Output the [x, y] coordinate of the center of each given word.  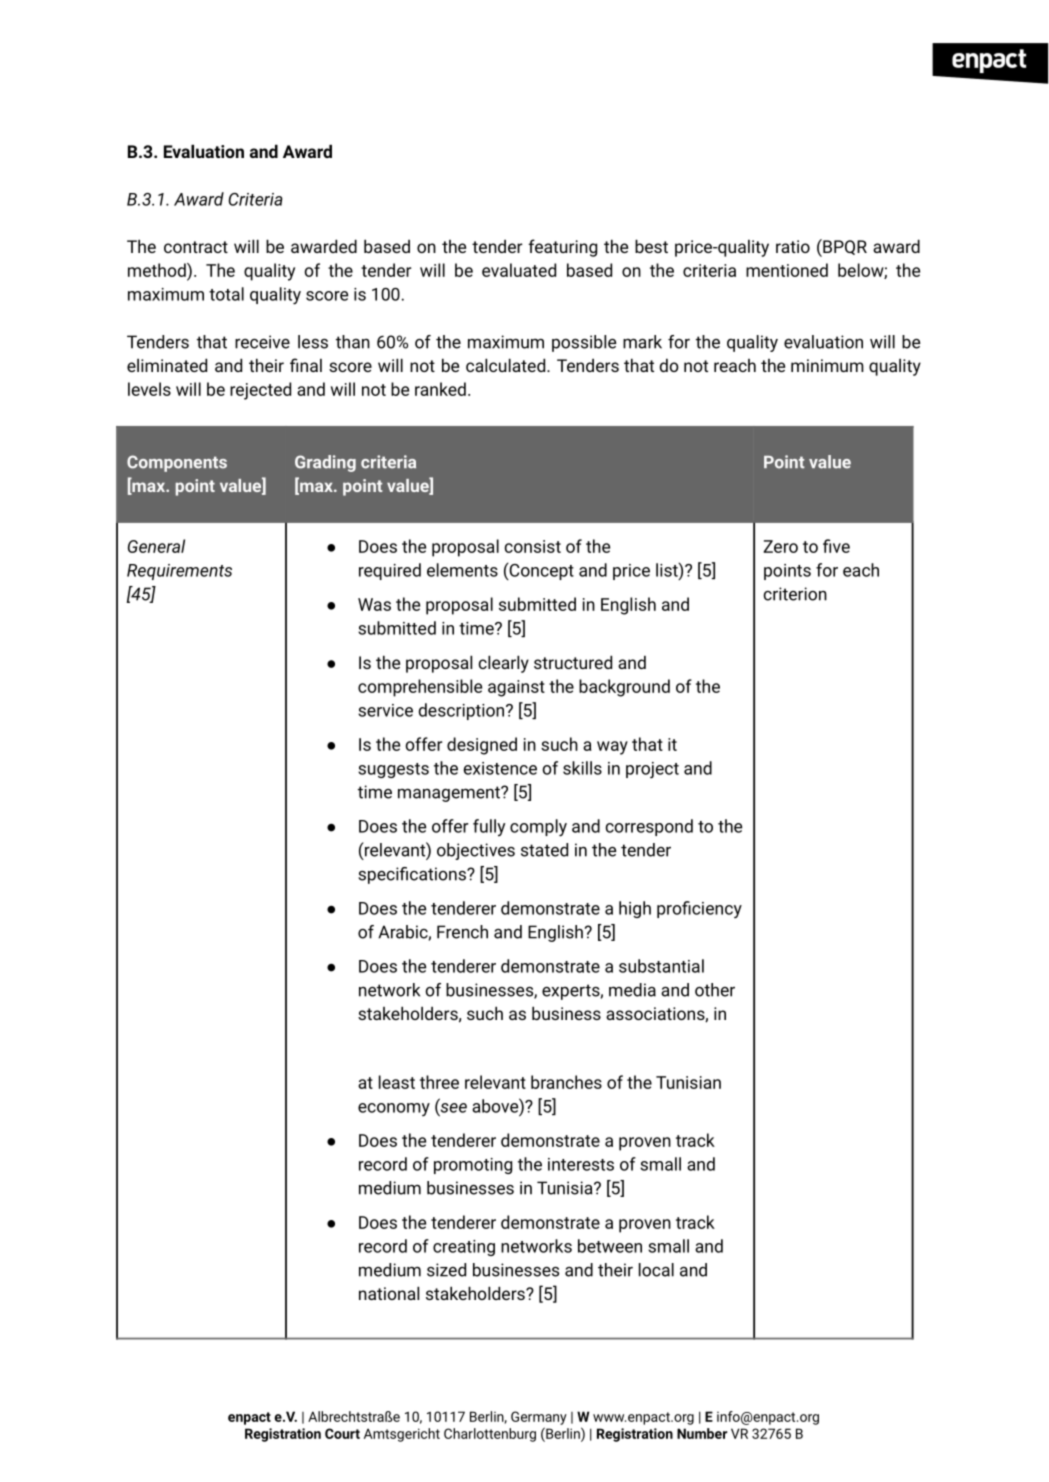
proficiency [699, 909]
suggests [393, 770]
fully [489, 828]
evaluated [519, 270]
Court [342, 1433]
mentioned [787, 270]
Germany [539, 1418]
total [226, 294]
